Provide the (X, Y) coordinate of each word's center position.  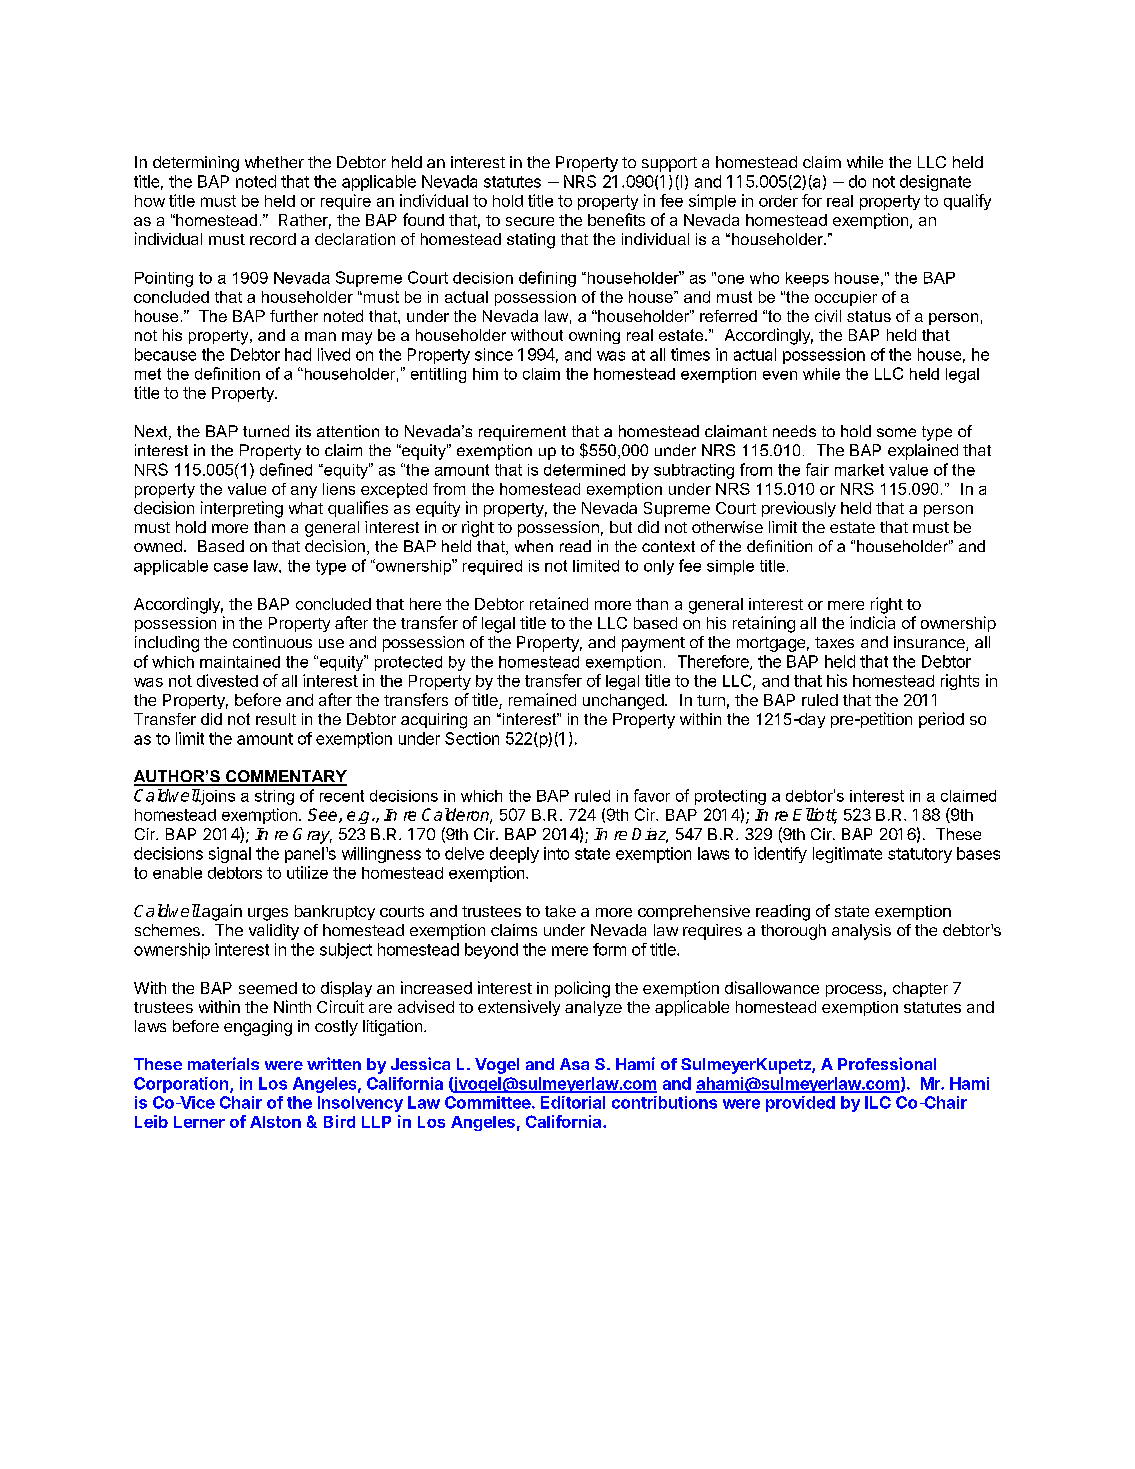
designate (935, 183)
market (859, 470)
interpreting (242, 509)
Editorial (573, 1102)
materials (223, 1063)
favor (652, 795)
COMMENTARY (285, 777)
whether (274, 162)
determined (584, 470)
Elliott (815, 815)
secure (530, 221)
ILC (878, 1102)
